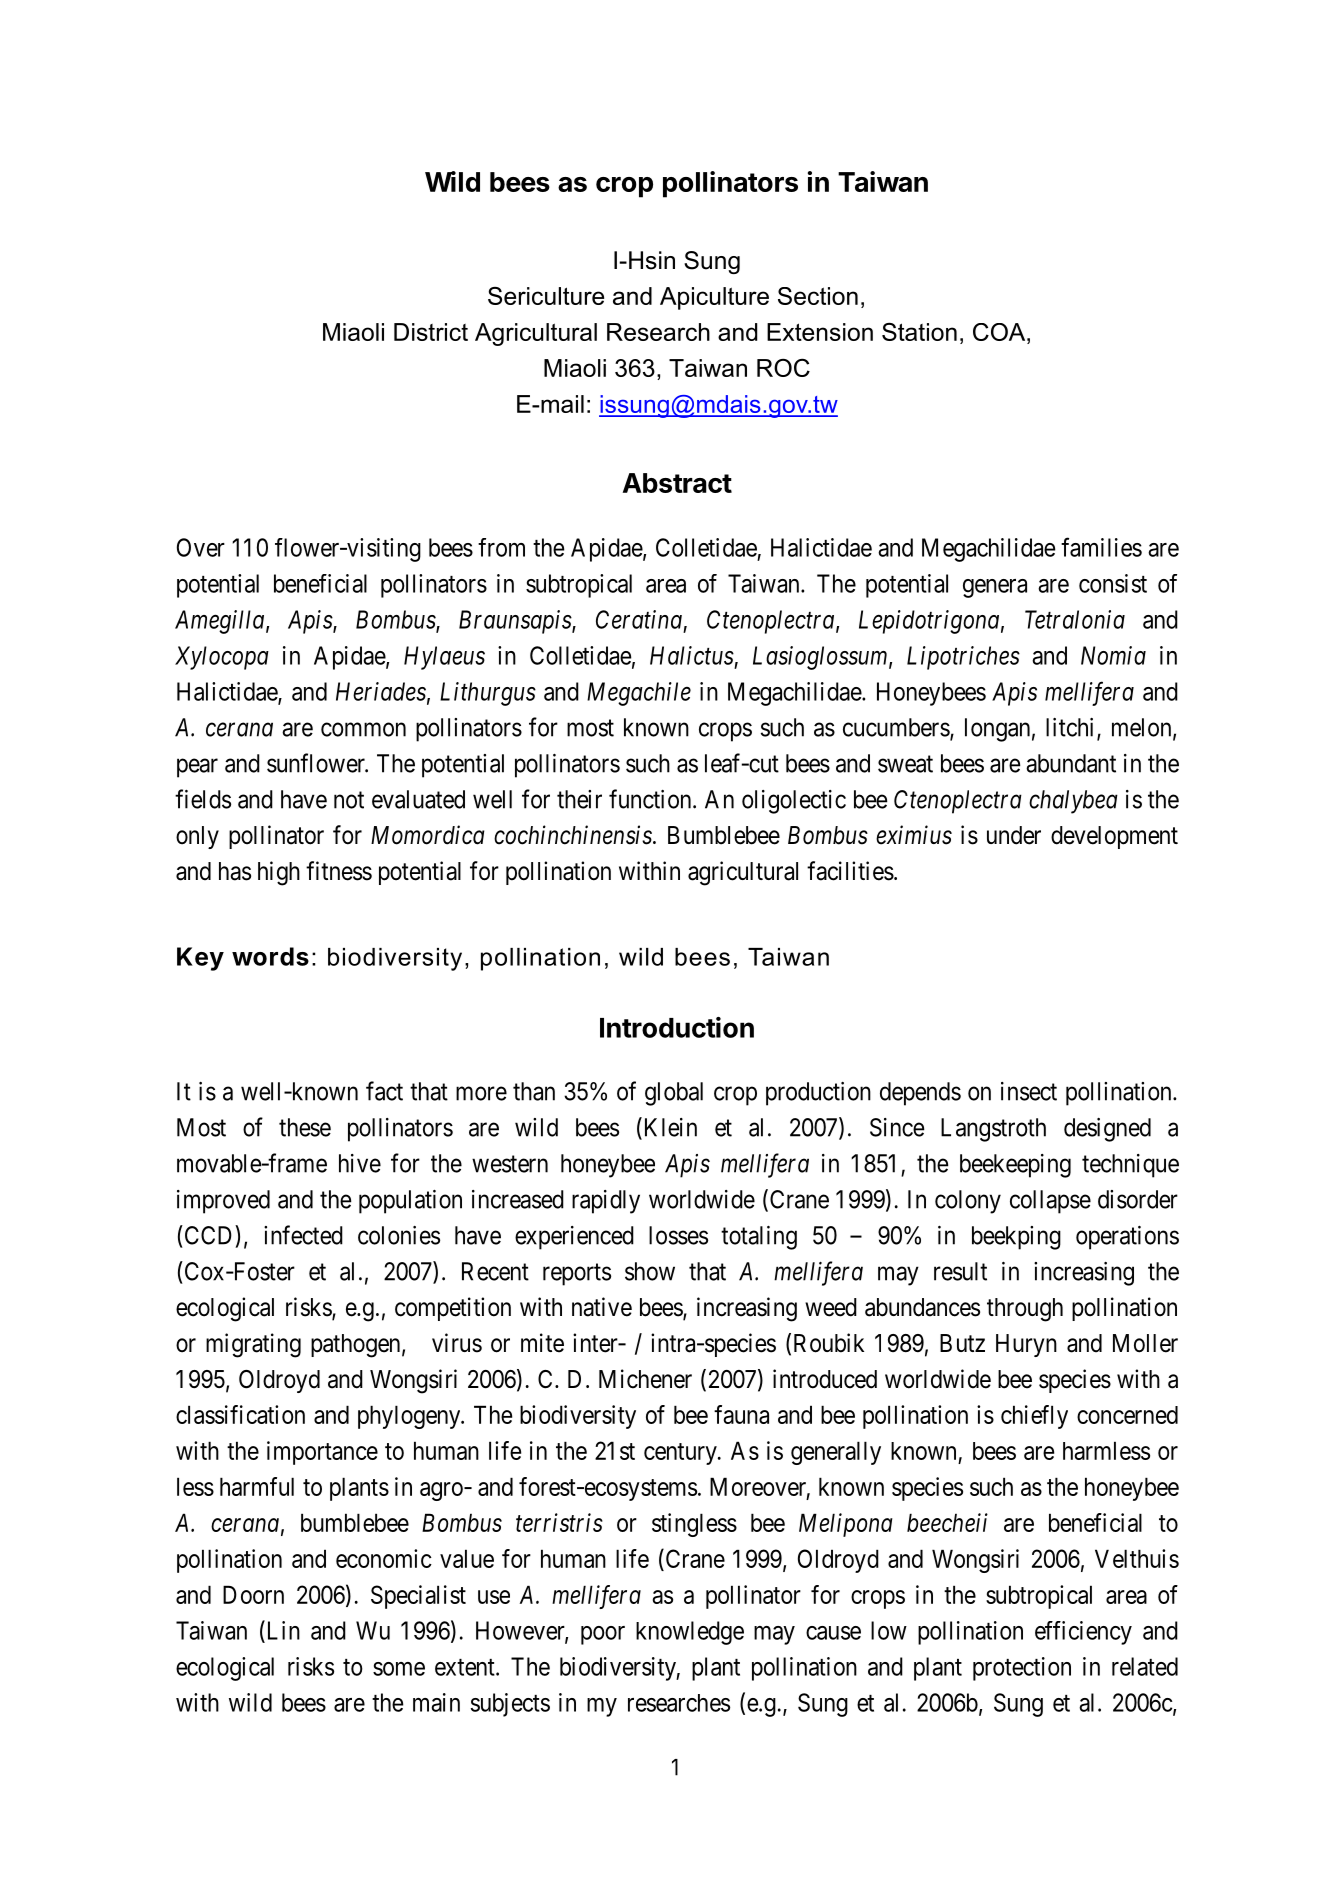 Image resolution: width=1337 pixels, height=1892 pixels. What do you see at coordinates (714, 298) in the page?
I see `Apiculture` at bounding box center [714, 298].
